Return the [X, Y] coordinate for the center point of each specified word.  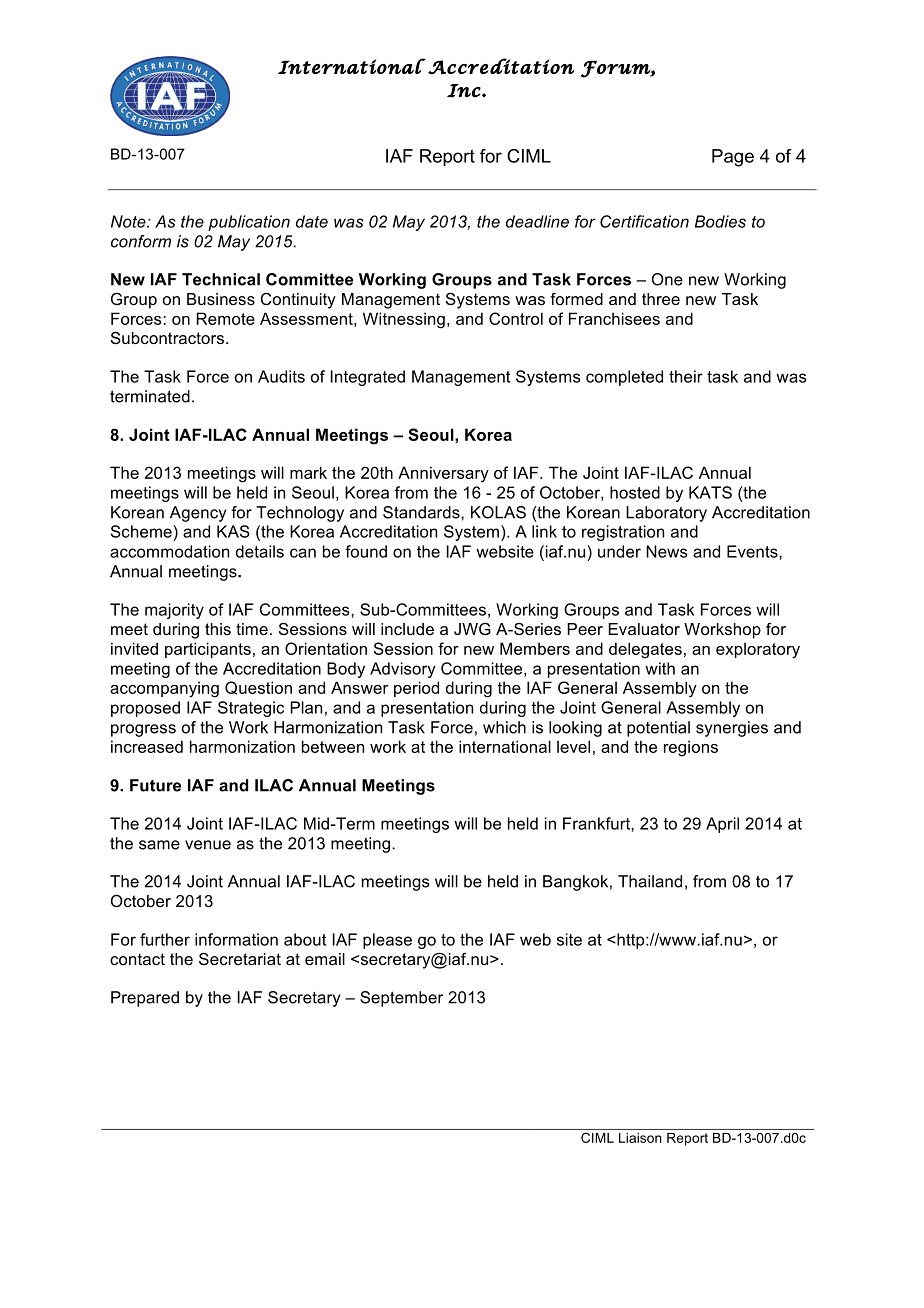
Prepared [145, 999]
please [387, 941]
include [407, 629]
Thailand [650, 881]
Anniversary [443, 474]
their [686, 376]
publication [249, 223]
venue [208, 845]
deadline [537, 221]
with [660, 668]
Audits [281, 376]
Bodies [720, 221]
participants [208, 650]
